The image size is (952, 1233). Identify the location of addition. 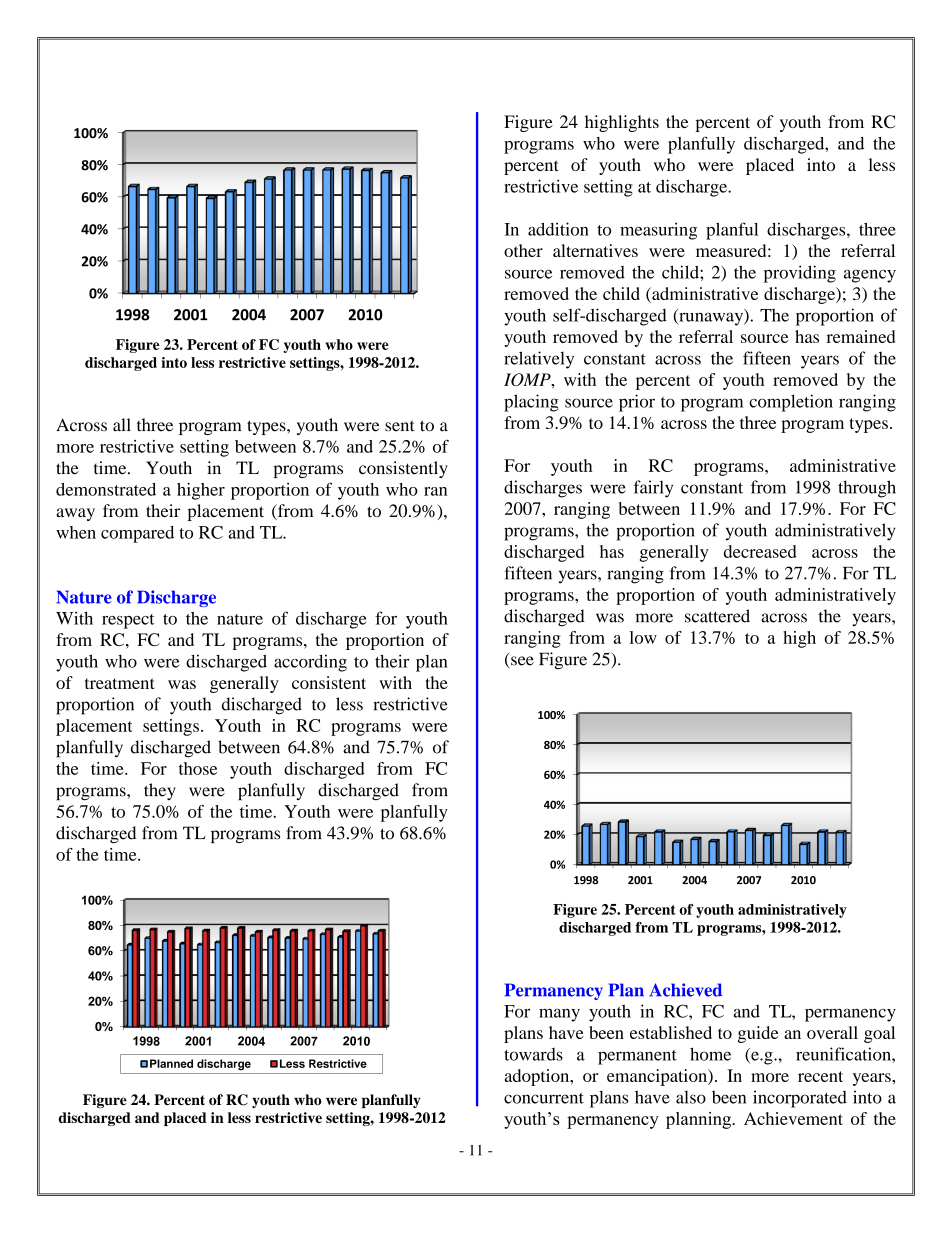
(558, 229).
